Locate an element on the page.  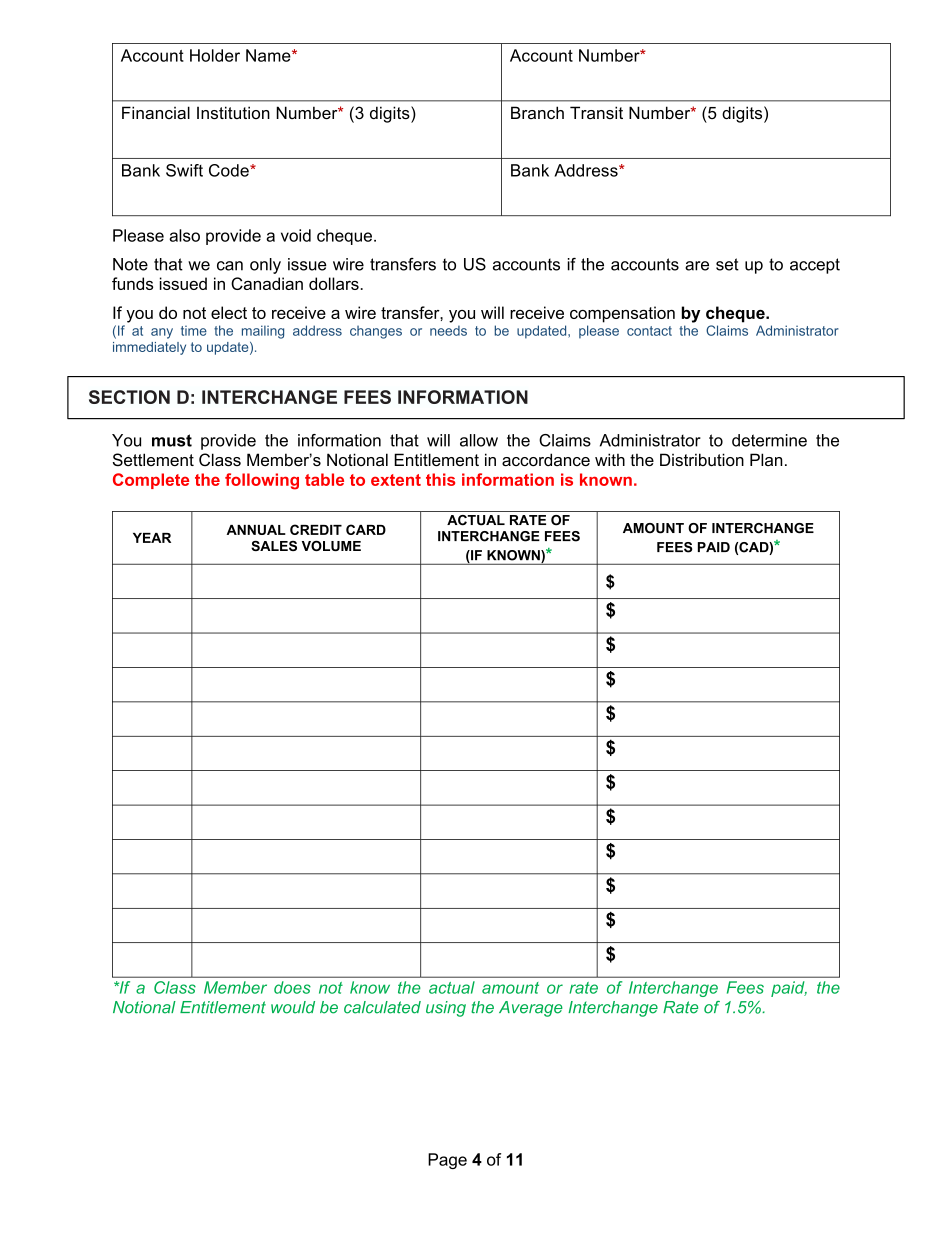
Branch is located at coordinates (537, 112).
